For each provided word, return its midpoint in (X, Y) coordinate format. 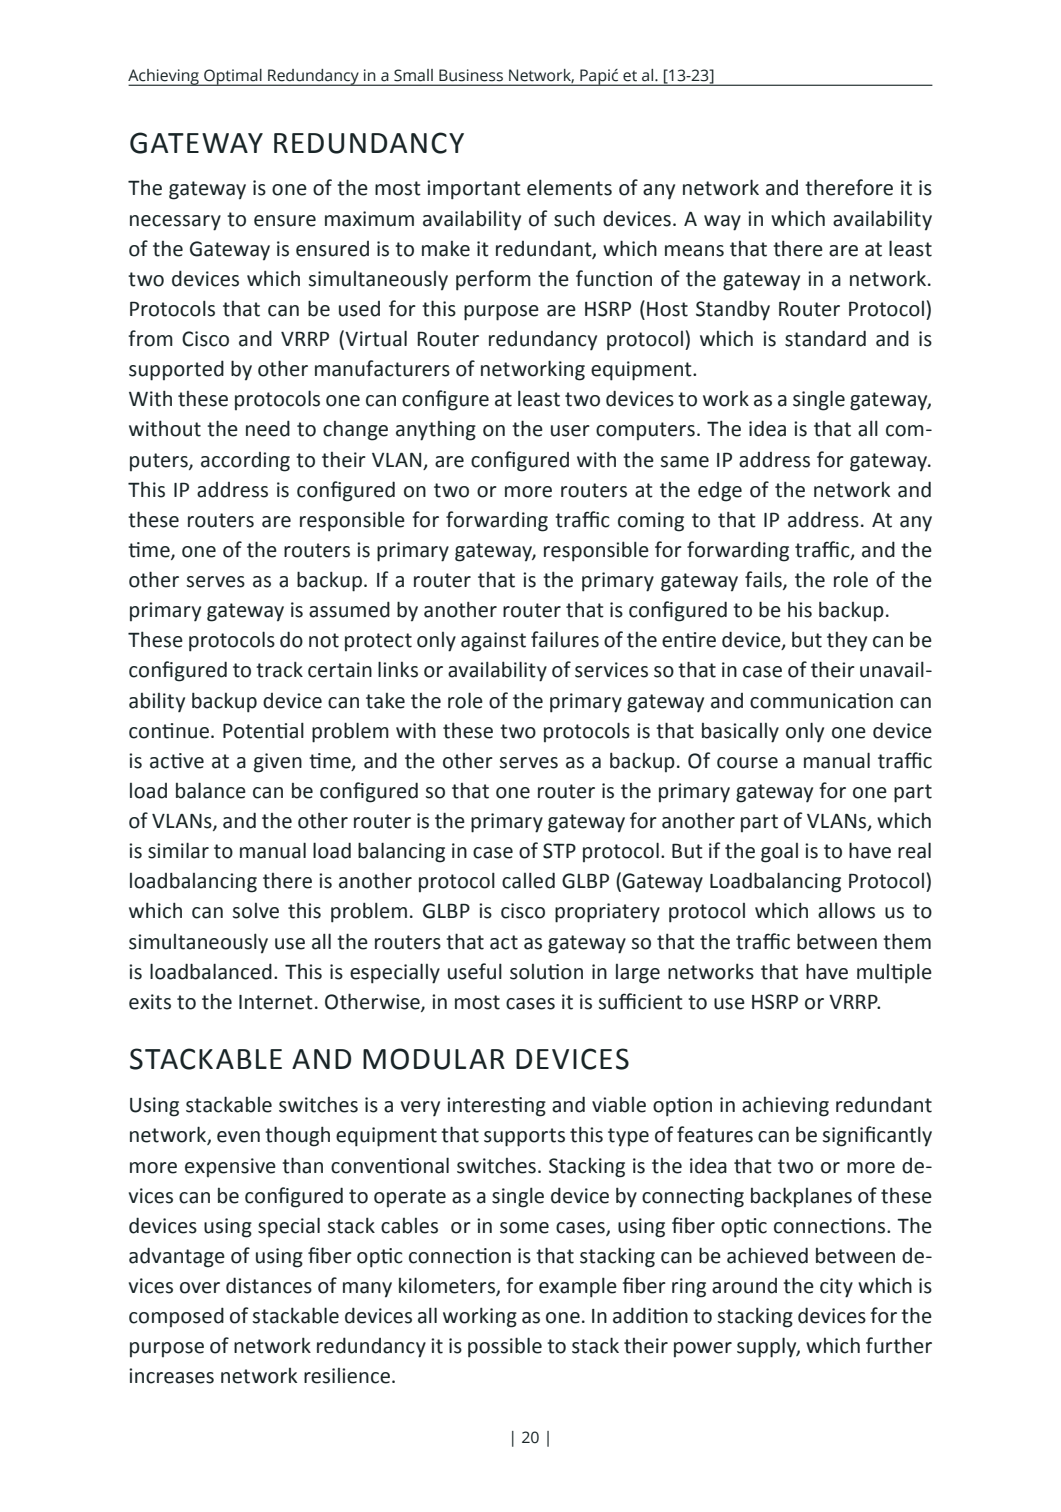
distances (269, 1285)
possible (505, 1347)
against (493, 642)
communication (821, 701)
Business (471, 75)
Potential (263, 730)
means (694, 251)
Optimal (233, 77)
